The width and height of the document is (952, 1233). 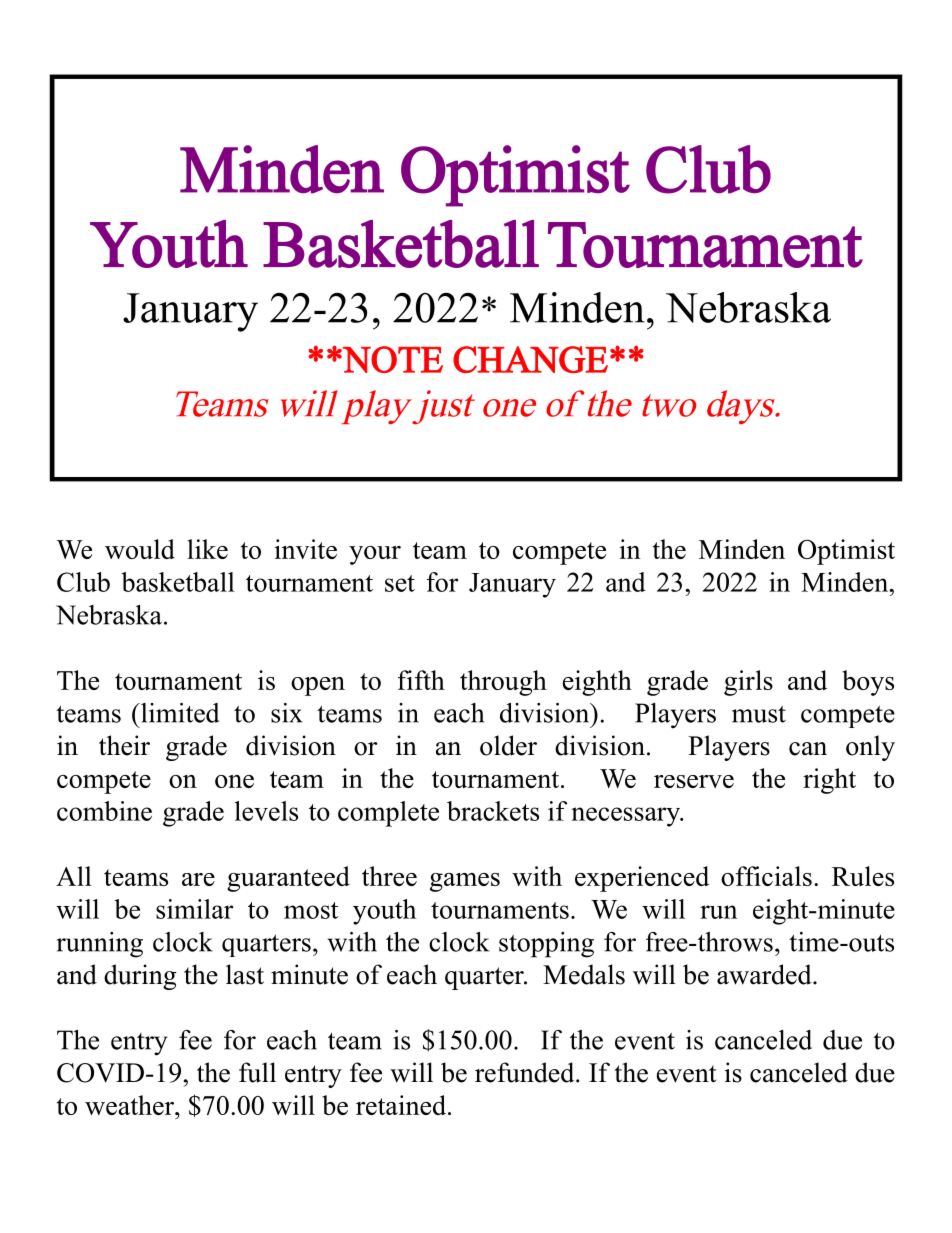 I want to click on limited, so click(x=179, y=713).
